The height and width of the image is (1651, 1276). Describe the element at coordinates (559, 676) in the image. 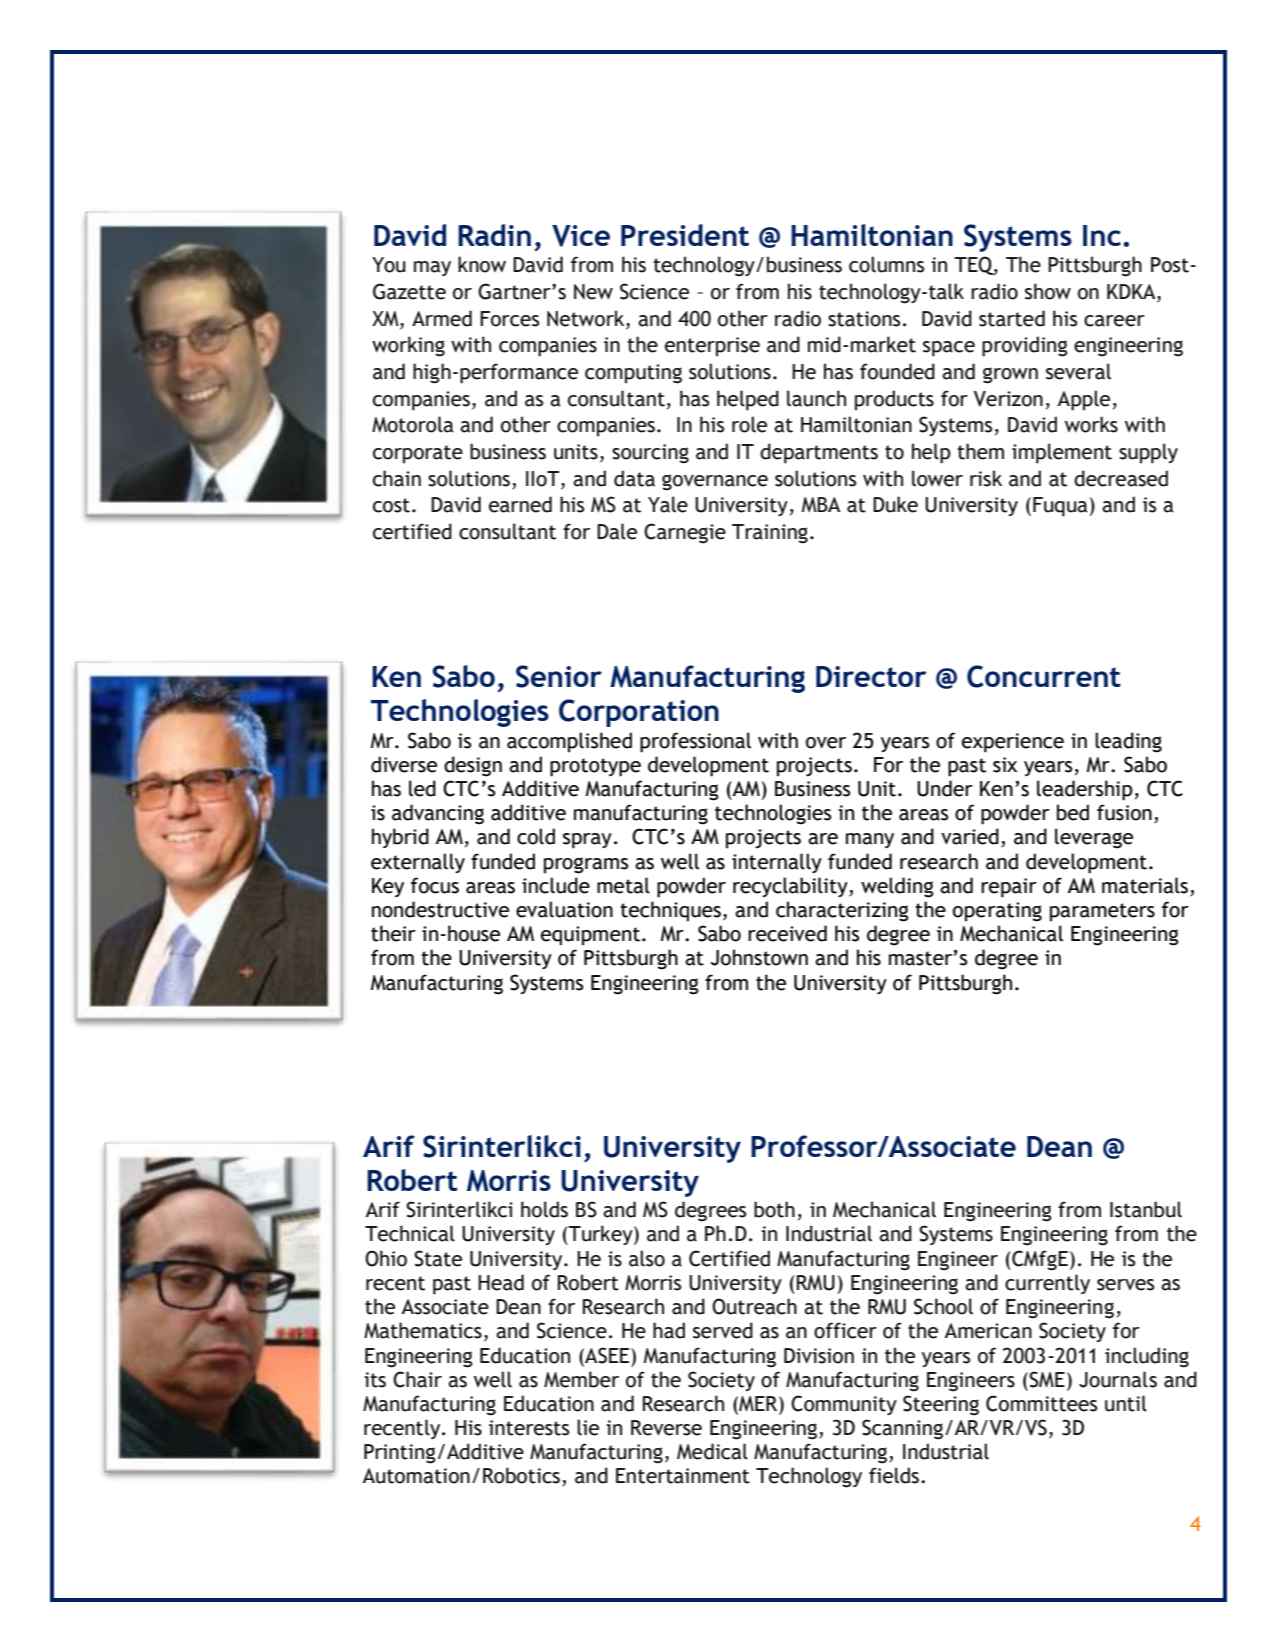

I see `Senior` at that location.
